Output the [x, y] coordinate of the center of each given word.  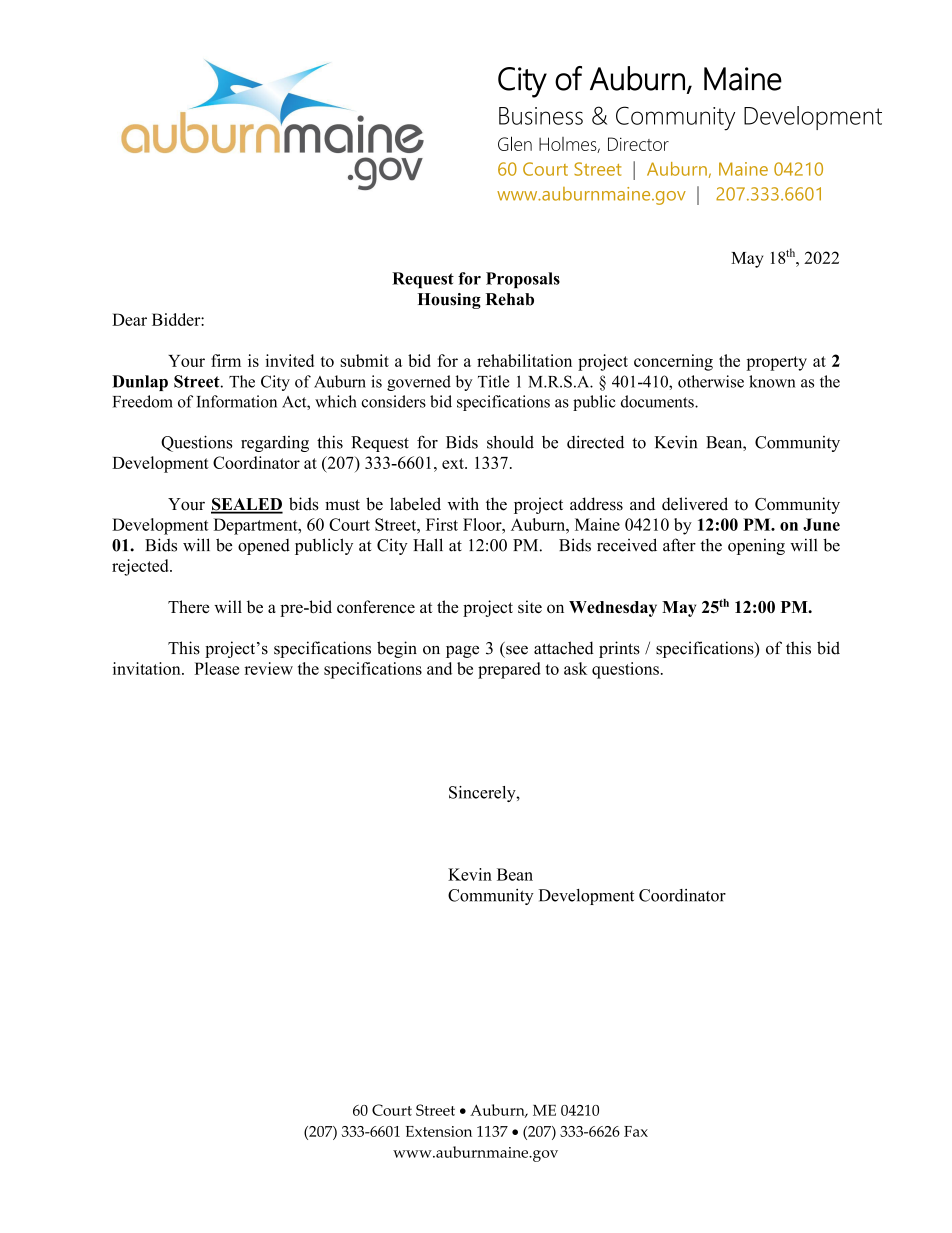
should [510, 442]
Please [216, 668]
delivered [695, 504]
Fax [636, 1131]
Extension [439, 1131]
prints [619, 649]
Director [638, 144]
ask [575, 668]
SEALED [247, 505]
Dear [129, 319]
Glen [515, 143]
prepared [509, 670]
